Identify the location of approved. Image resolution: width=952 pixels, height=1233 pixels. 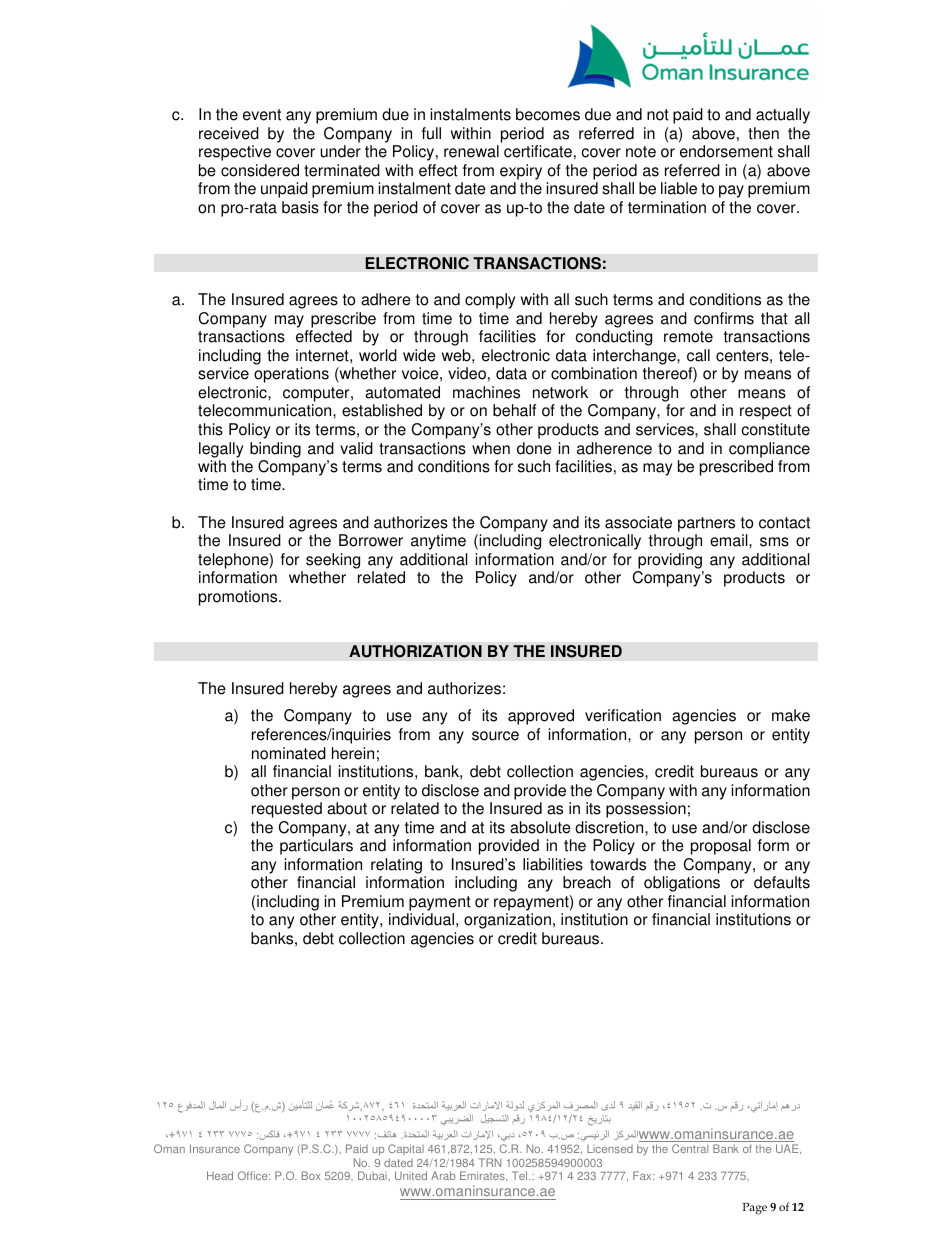
(541, 717).
